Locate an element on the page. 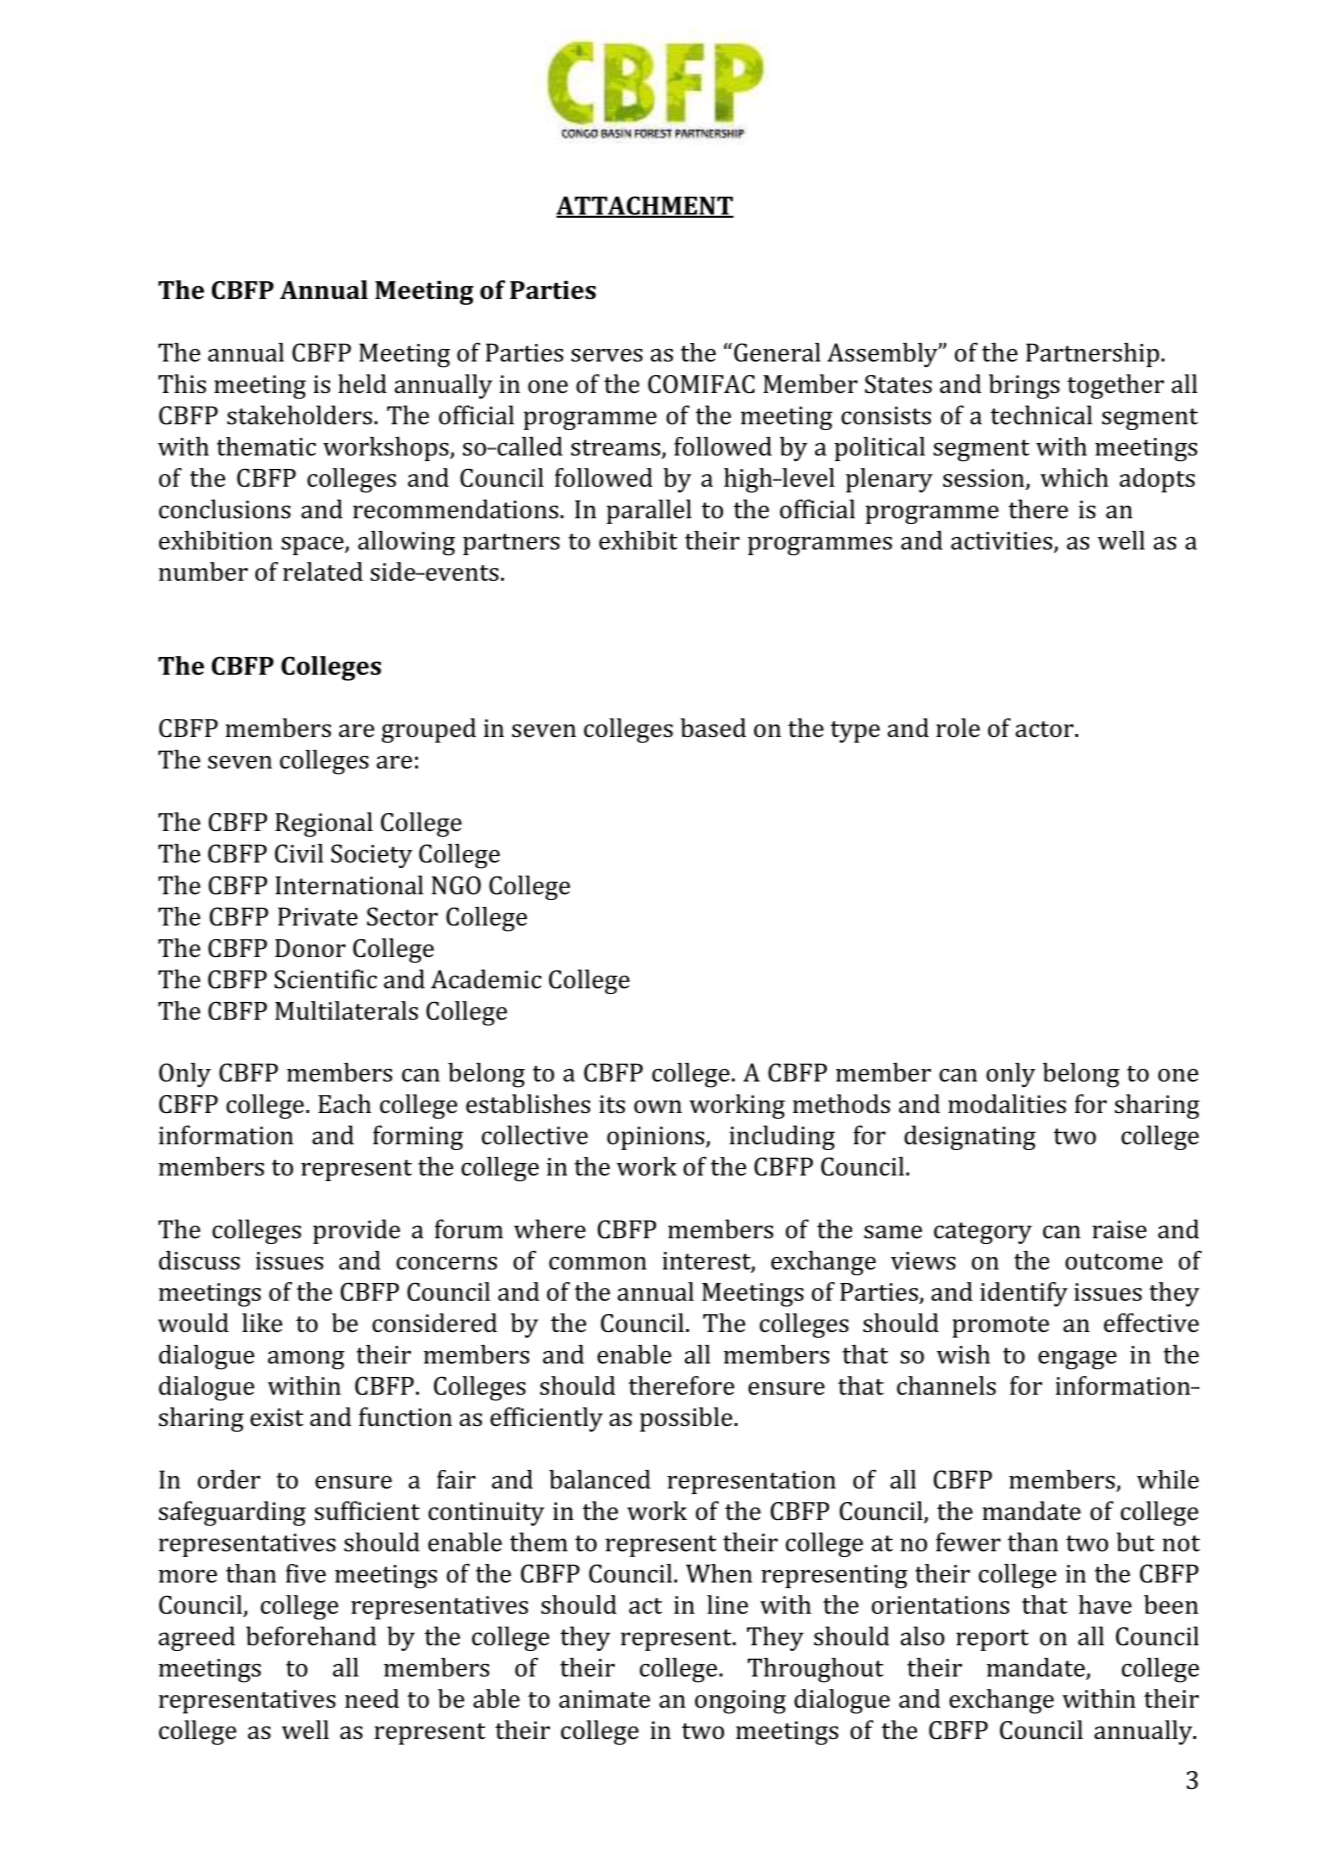 This image has height=1874, width=1325. held is located at coordinates (362, 383).
